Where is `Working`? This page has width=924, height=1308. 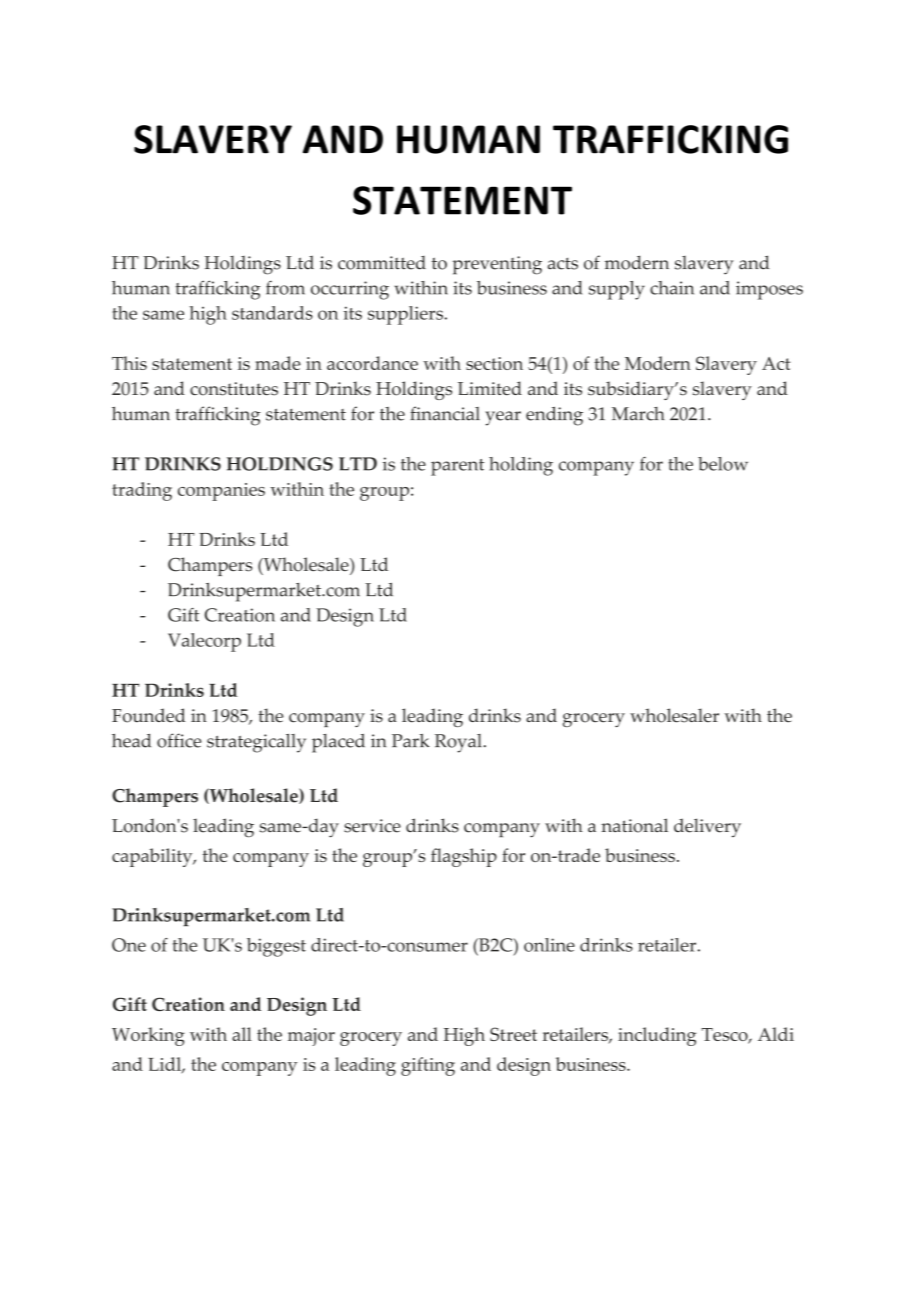 Working is located at coordinates (148, 1036).
